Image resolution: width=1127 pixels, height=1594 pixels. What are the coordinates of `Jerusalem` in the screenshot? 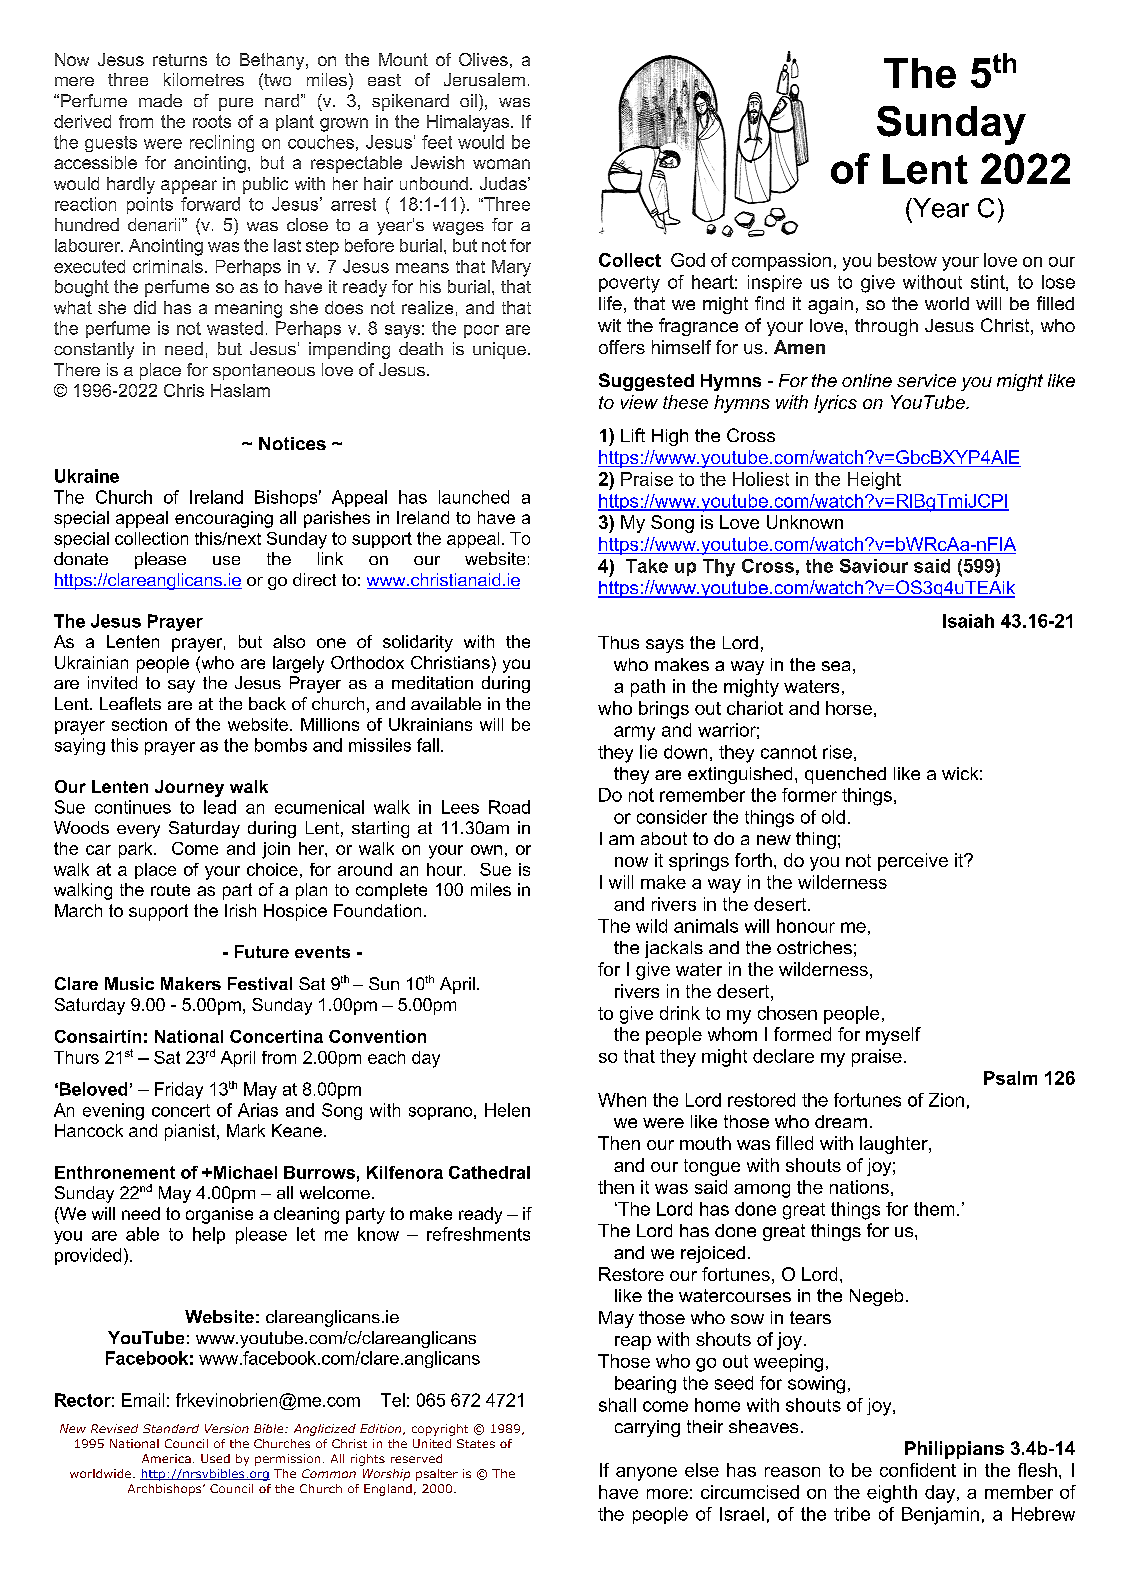 It's located at (484, 79).
